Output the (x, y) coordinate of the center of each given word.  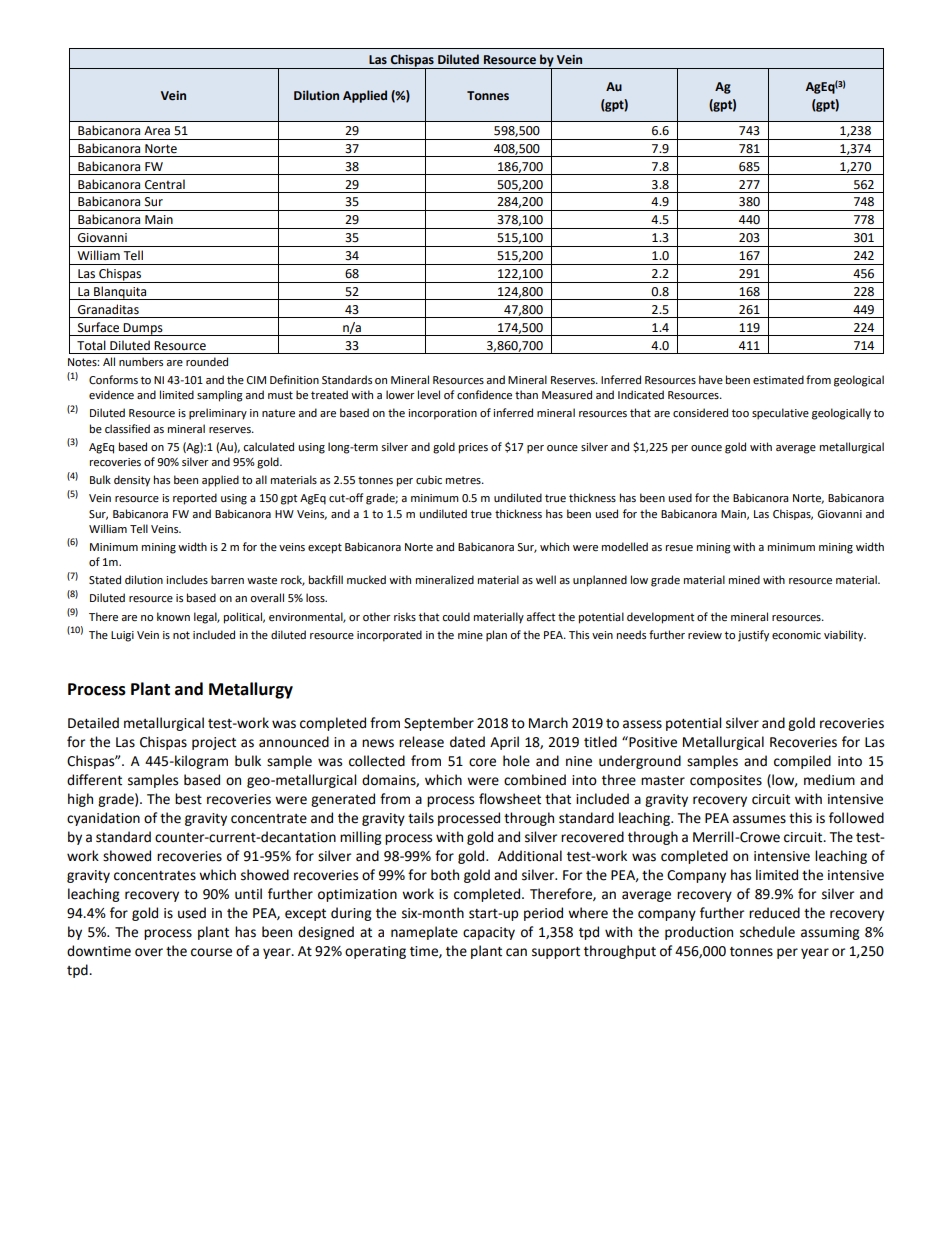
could (456, 617)
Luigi (122, 636)
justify (753, 636)
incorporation (442, 414)
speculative (780, 414)
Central (165, 184)
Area (157, 131)
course (211, 952)
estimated (778, 380)
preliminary (218, 414)
